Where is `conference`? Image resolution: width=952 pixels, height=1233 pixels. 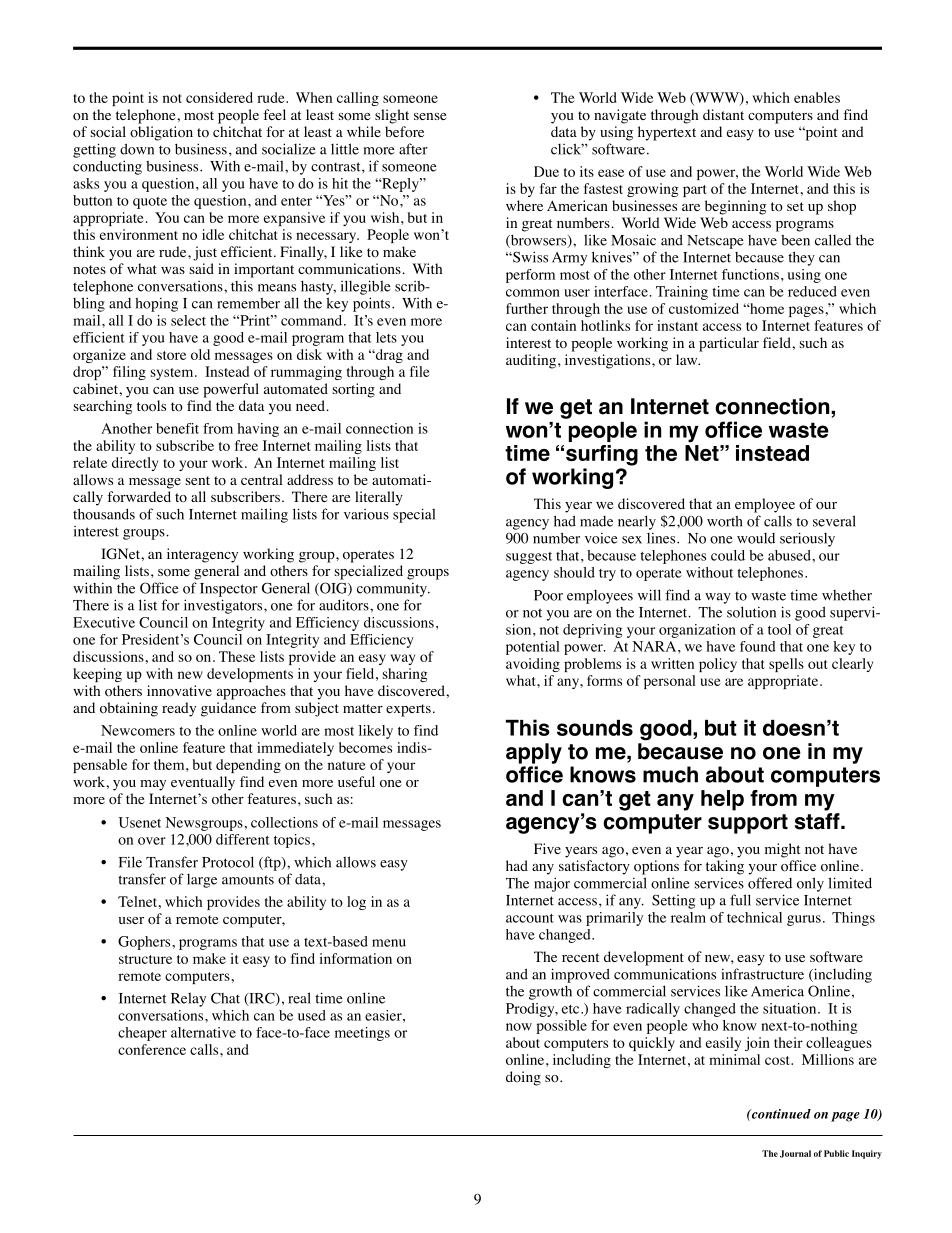 conference is located at coordinates (152, 1049).
